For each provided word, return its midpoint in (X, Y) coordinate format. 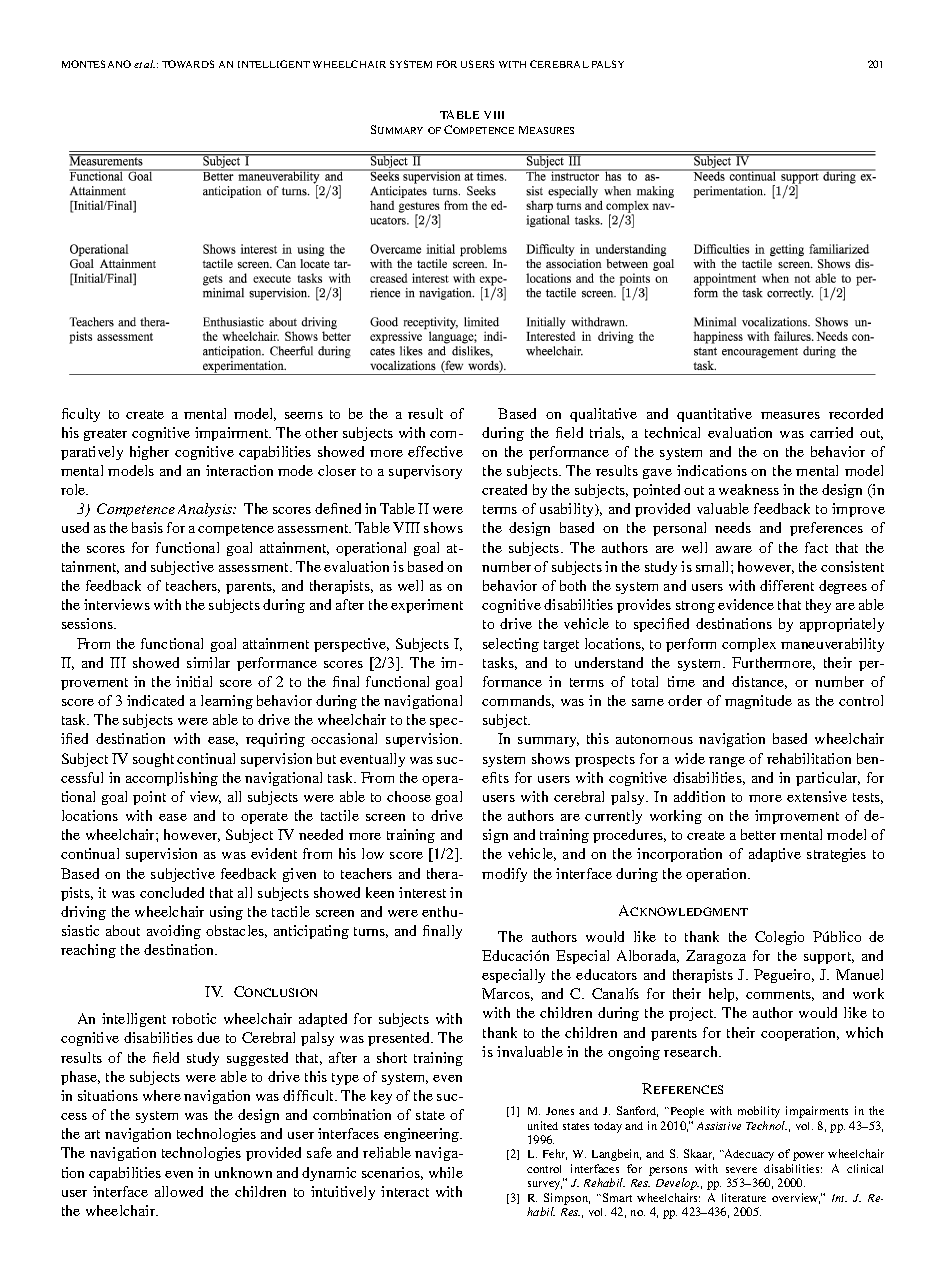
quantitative (714, 415)
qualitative (603, 415)
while (446, 1172)
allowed (179, 1191)
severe (741, 1170)
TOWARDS (188, 64)
